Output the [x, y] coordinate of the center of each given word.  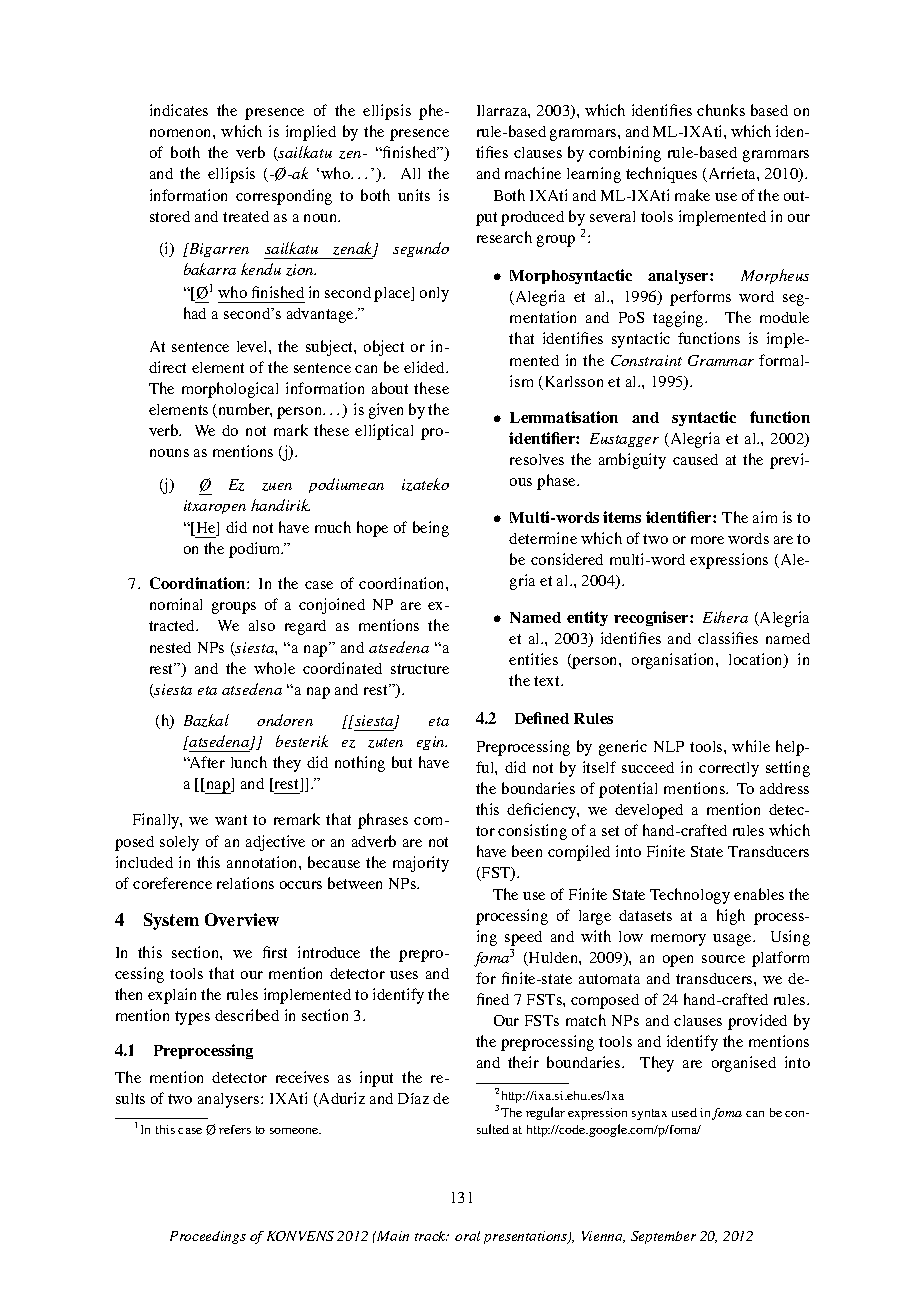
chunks [721, 110]
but [402, 762]
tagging [679, 319]
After [206, 762]
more [707, 540]
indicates [179, 110]
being [431, 529]
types [192, 1018]
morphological [230, 390]
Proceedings [208, 1237]
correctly [729, 769]
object [384, 348]
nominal [176, 604]
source [723, 959]
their [523, 1062]
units [414, 195]
